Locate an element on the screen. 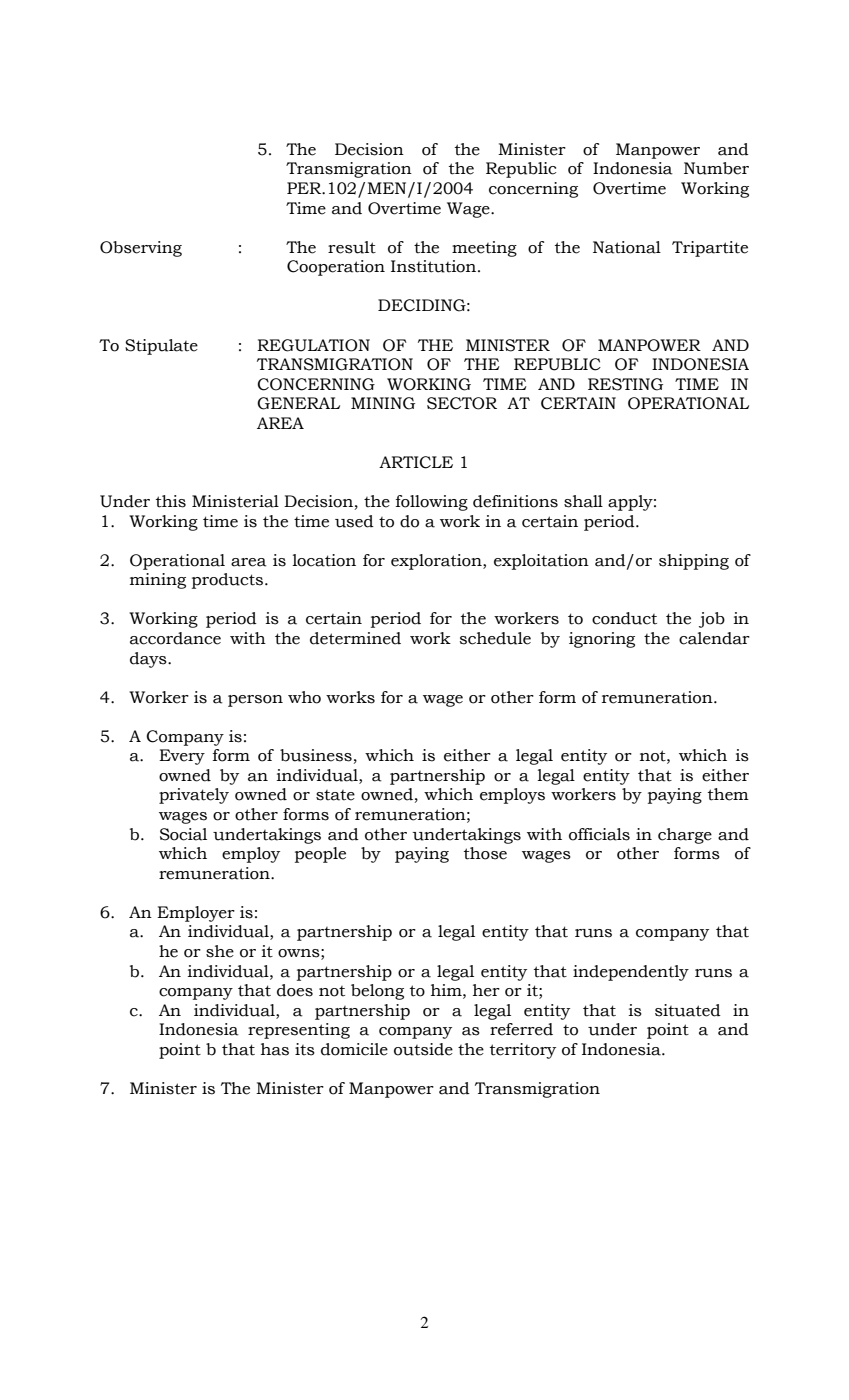  ARTICLE is located at coordinates (416, 462).
